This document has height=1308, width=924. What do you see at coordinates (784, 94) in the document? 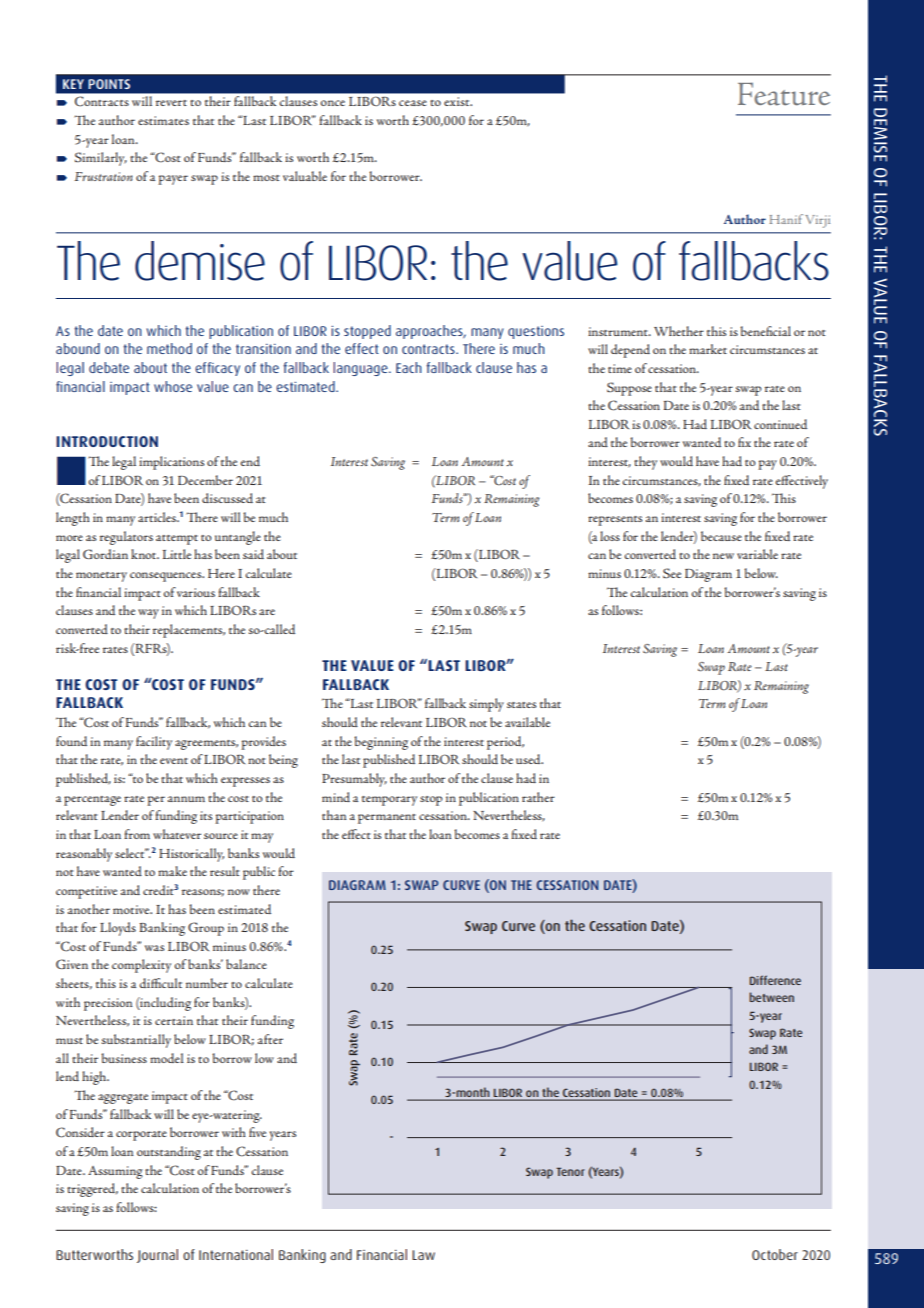
I see `Feature` at bounding box center [784, 94].
